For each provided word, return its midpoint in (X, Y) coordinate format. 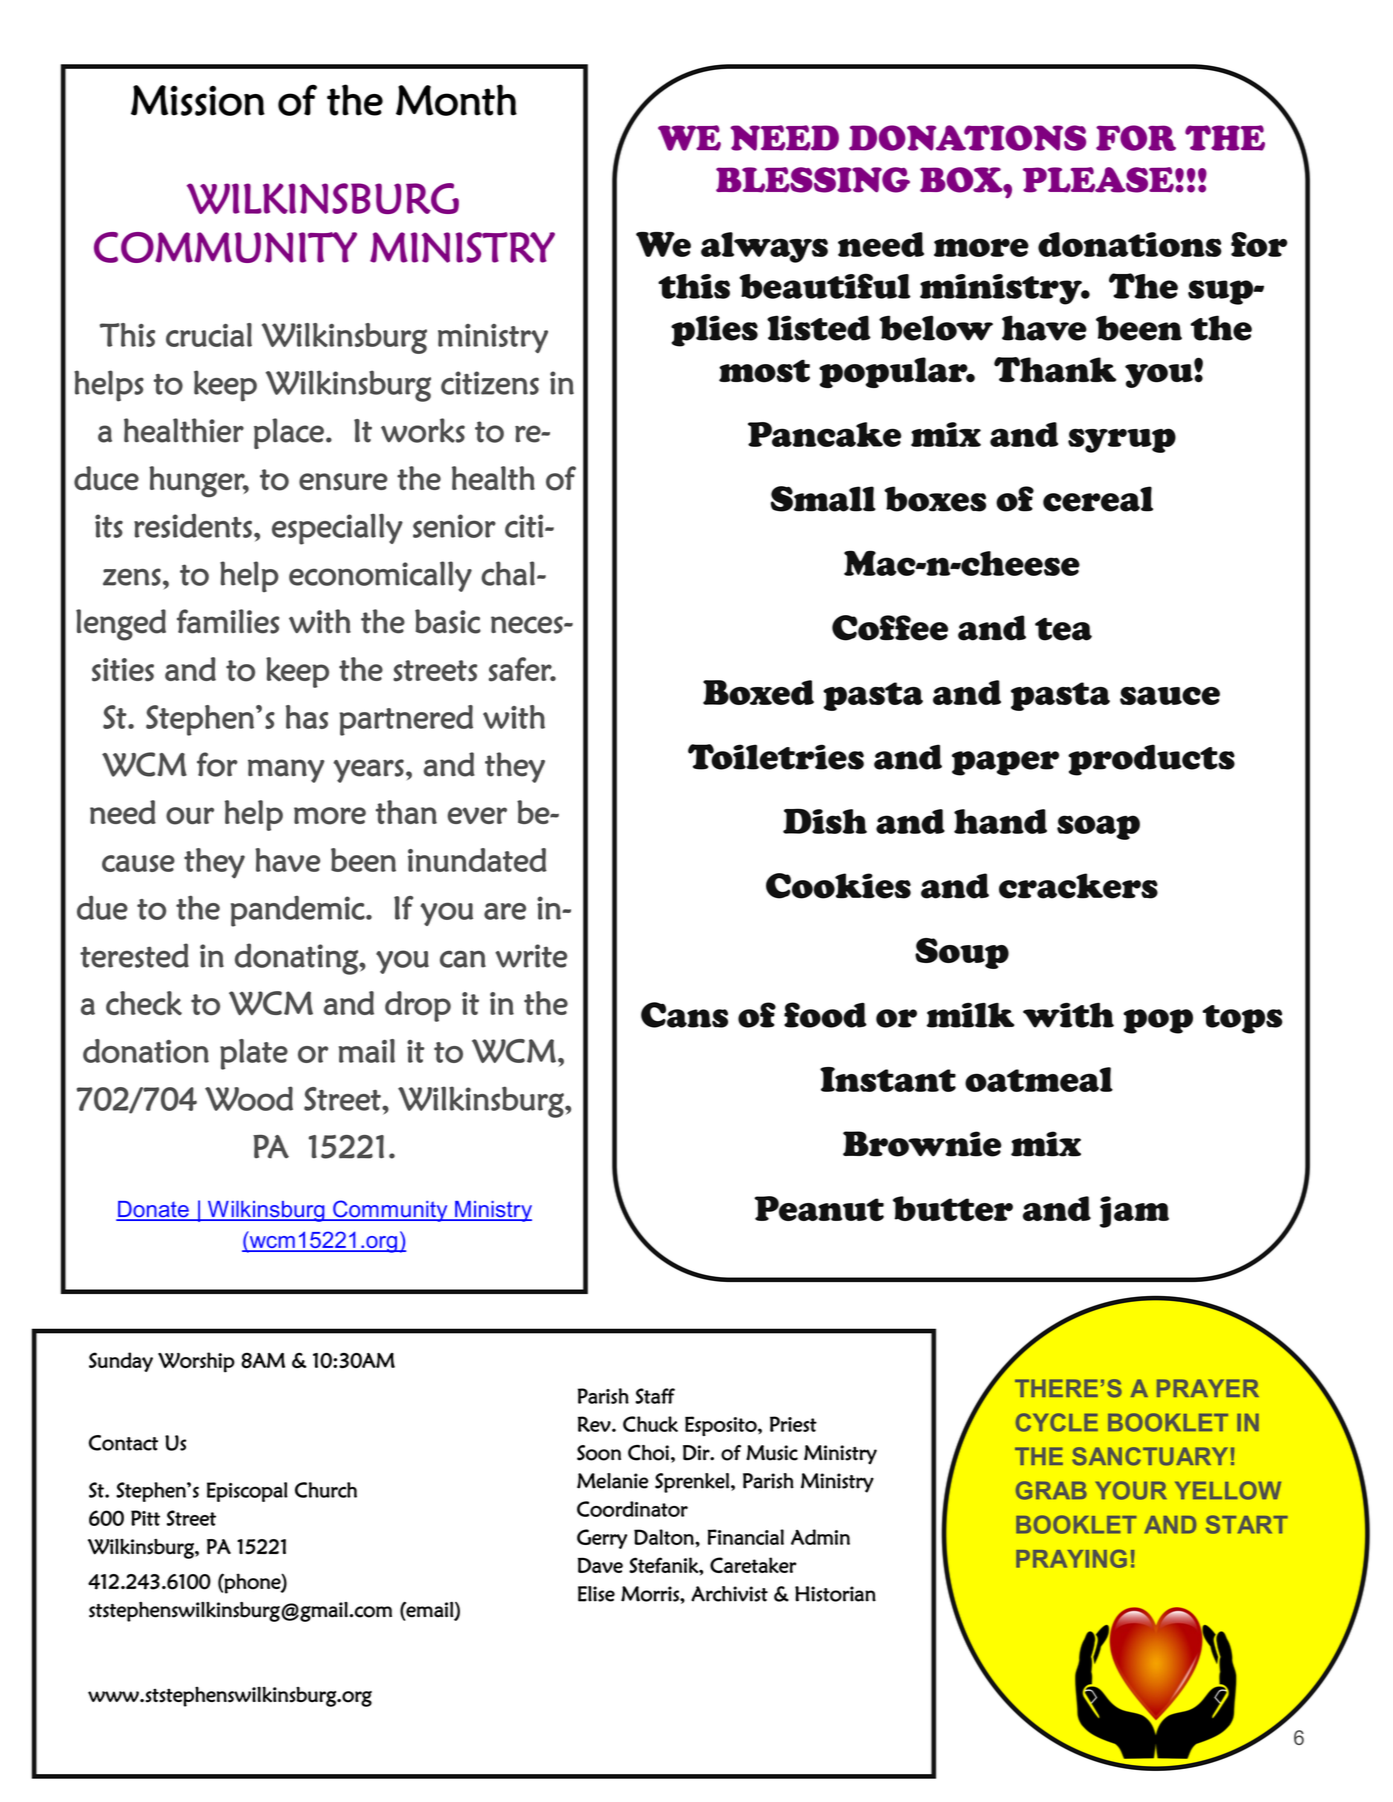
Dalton (665, 1537)
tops (1242, 1019)
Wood (249, 1098)
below (936, 328)
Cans (684, 1015)
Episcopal (247, 1492)
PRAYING (1071, 1558)
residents (193, 525)
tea (1063, 629)
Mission (198, 100)
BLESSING (813, 180)
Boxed (758, 692)
